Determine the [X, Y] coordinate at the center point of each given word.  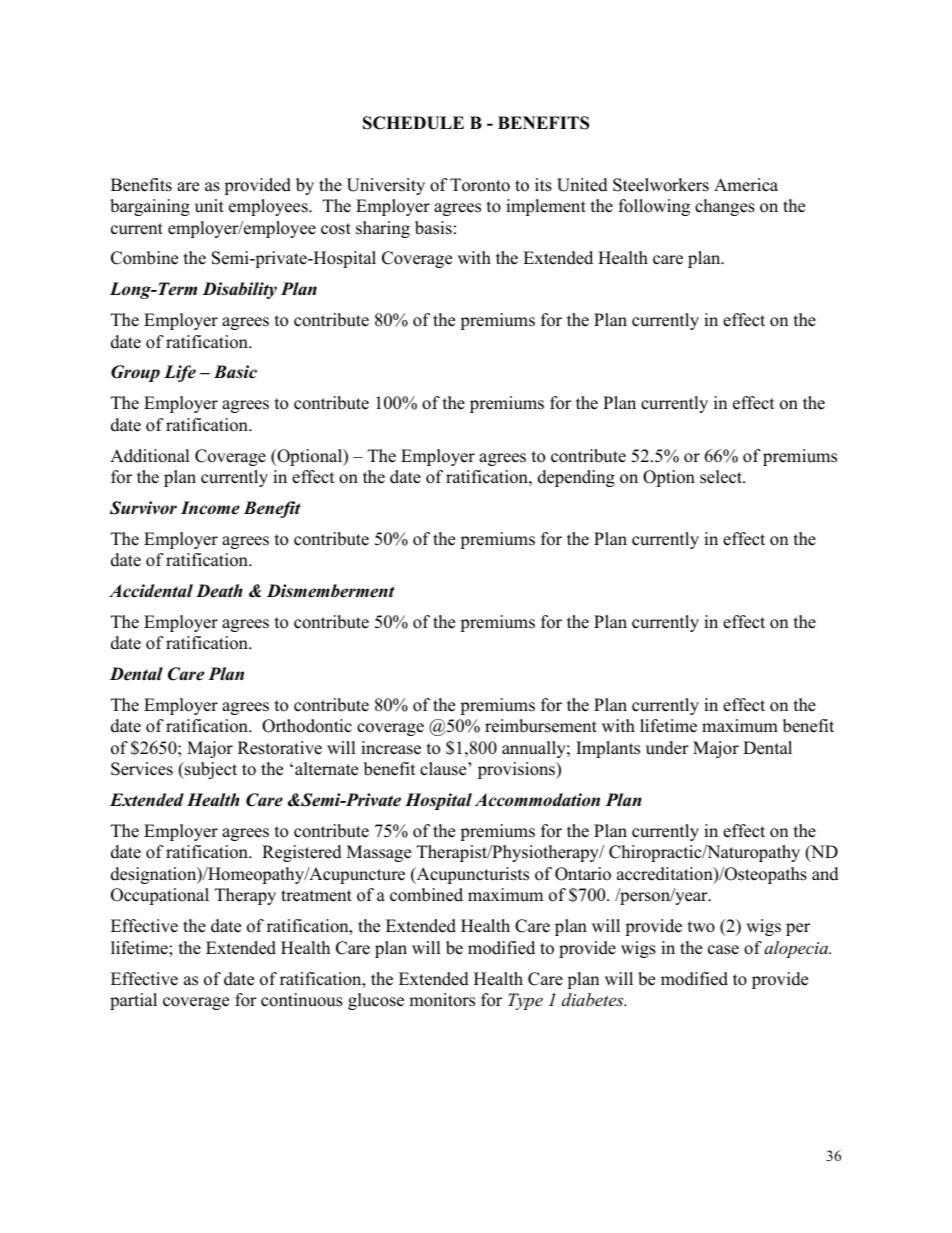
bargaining [150, 207]
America [746, 185]
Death [219, 591]
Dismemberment [331, 591]
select [722, 477]
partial [133, 1001]
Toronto [480, 185]
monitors [442, 1000]
